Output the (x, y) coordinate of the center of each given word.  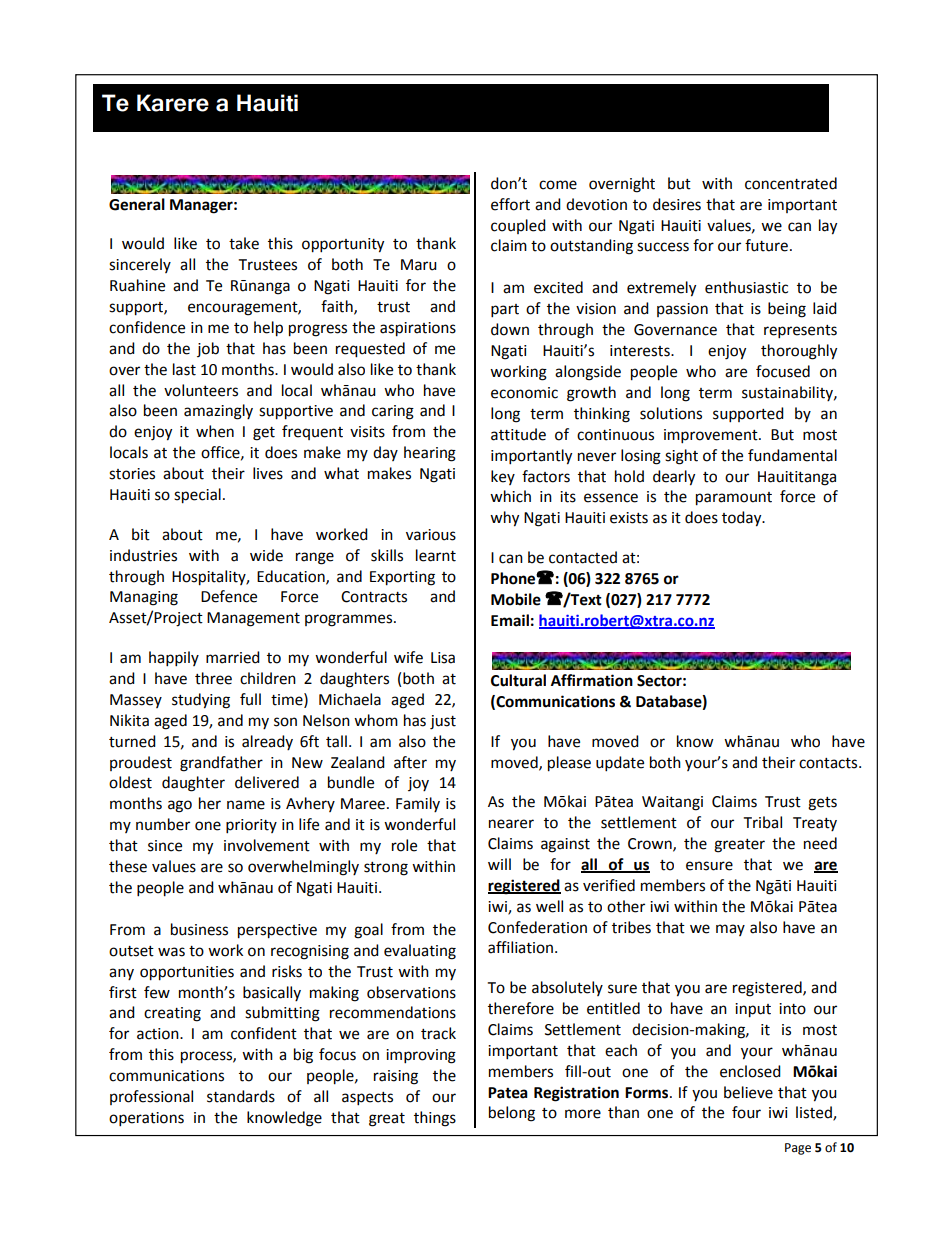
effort (510, 204)
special (197, 496)
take (244, 243)
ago (180, 806)
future (766, 245)
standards (241, 1096)
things (435, 1119)
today (743, 519)
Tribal (763, 822)
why (504, 519)
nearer (511, 824)
